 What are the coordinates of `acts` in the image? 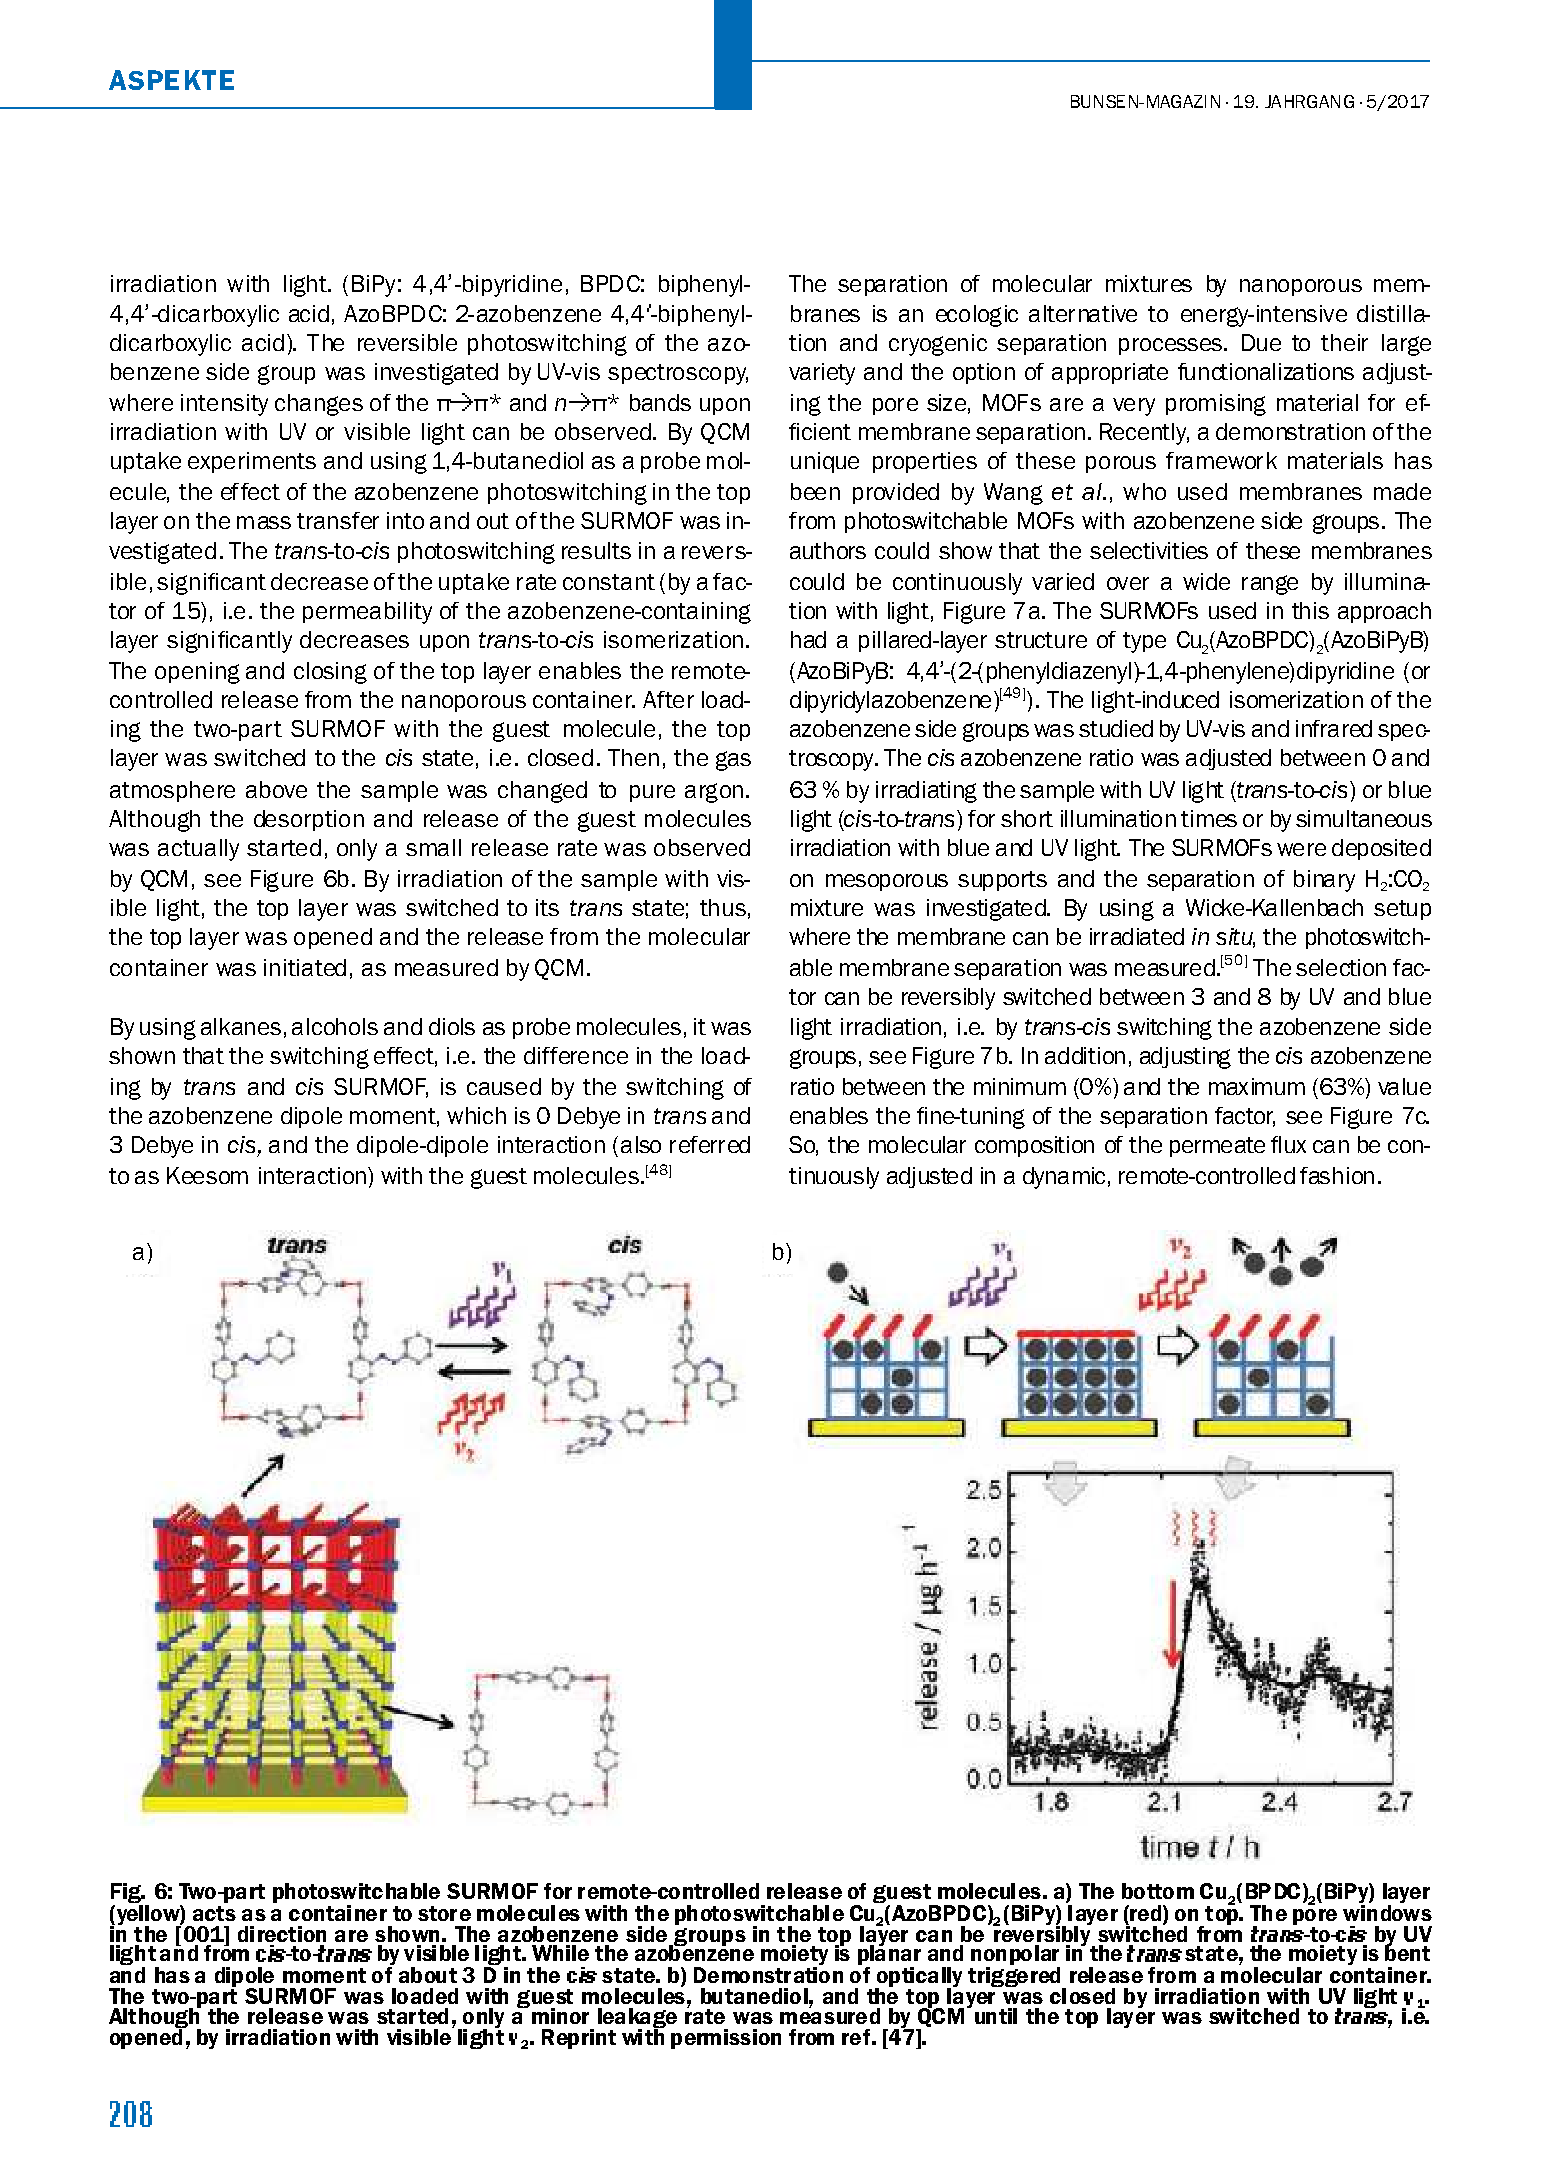 It's located at (214, 1913).
